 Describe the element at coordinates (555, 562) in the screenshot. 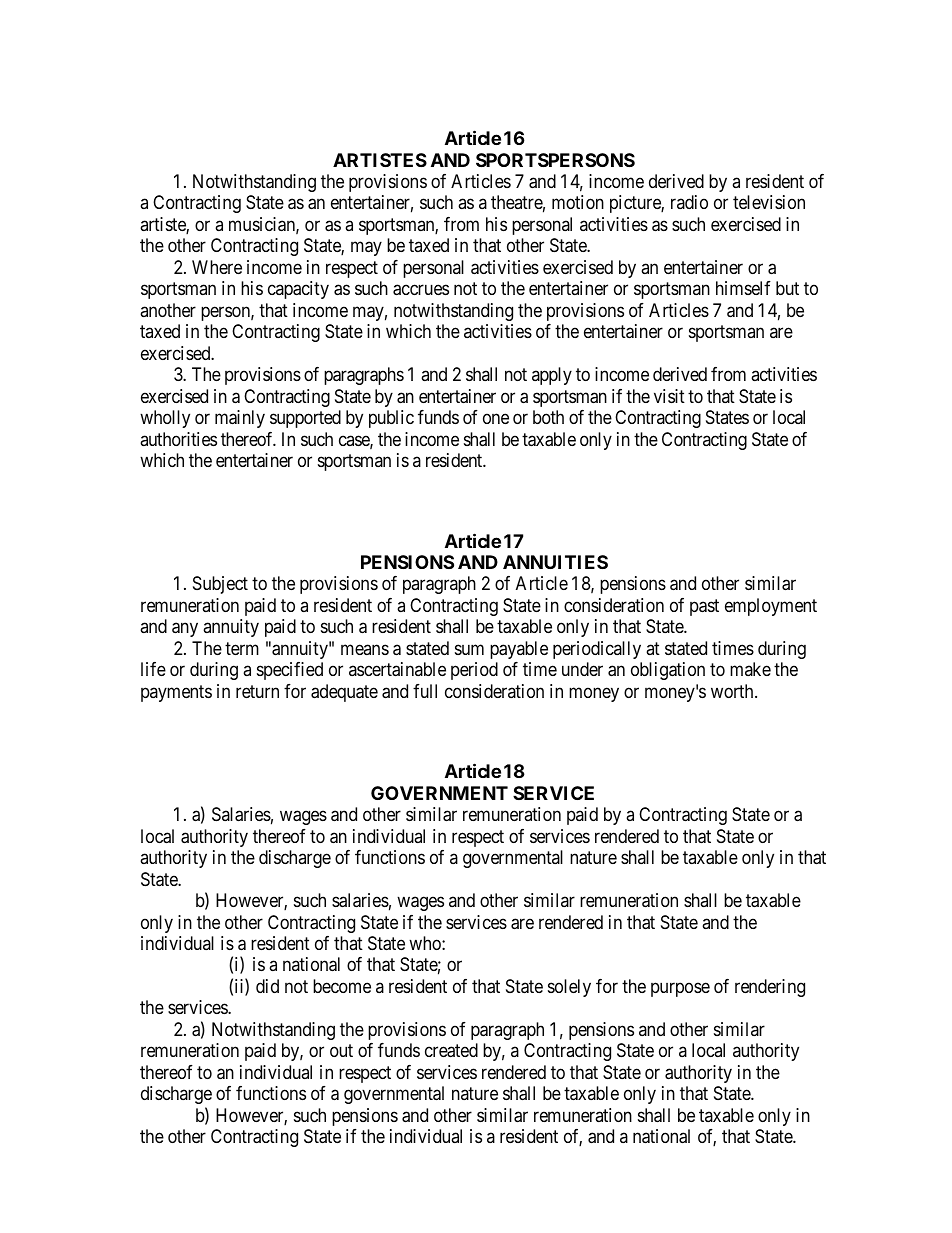

I see `ANNUITIES` at that location.
